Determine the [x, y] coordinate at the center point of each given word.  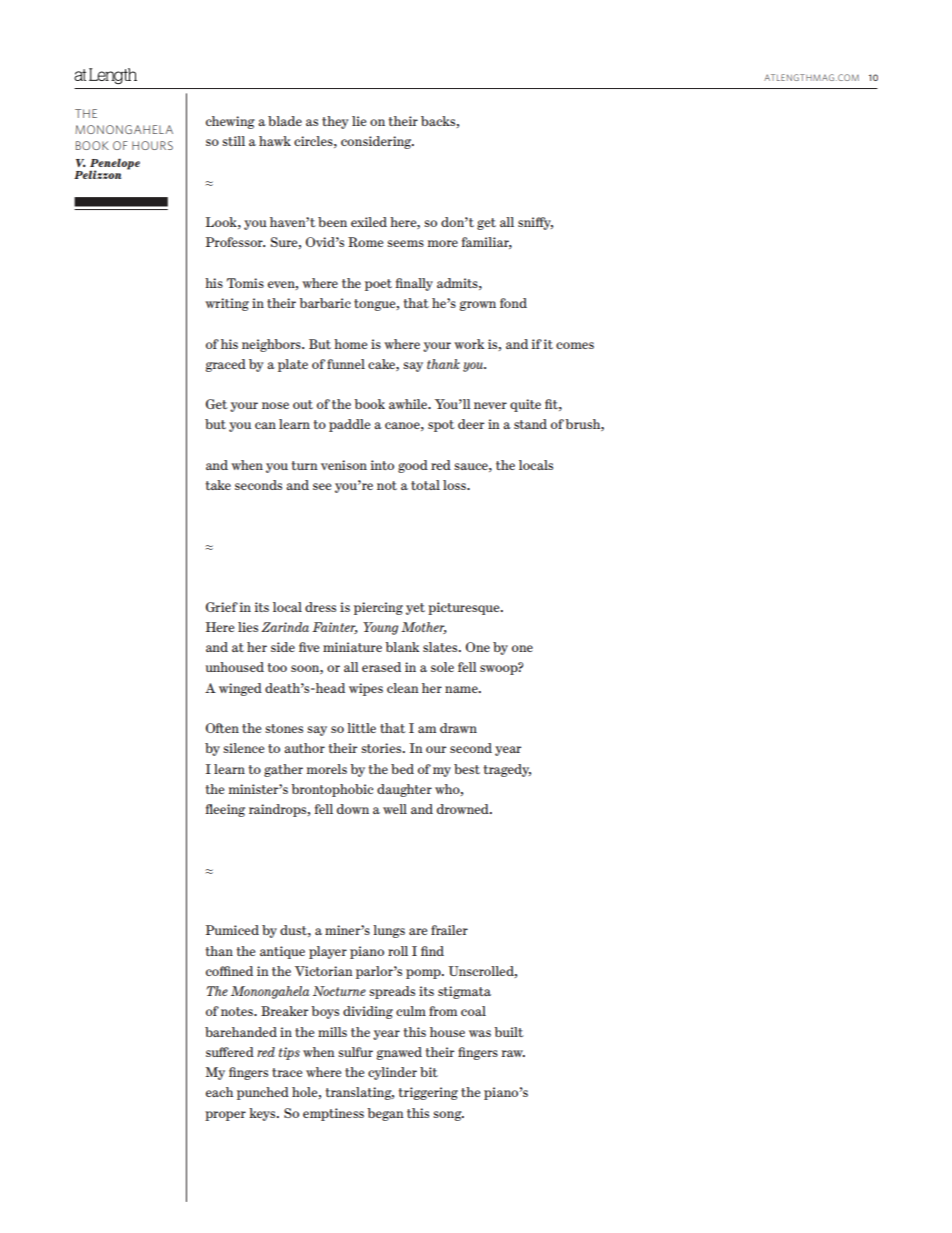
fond [513, 303]
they [335, 122]
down [353, 809]
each [219, 1092]
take [218, 485]
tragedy [507, 770]
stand [530, 424]
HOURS [152, 145]
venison [344, 465]
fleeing [225, 810]
